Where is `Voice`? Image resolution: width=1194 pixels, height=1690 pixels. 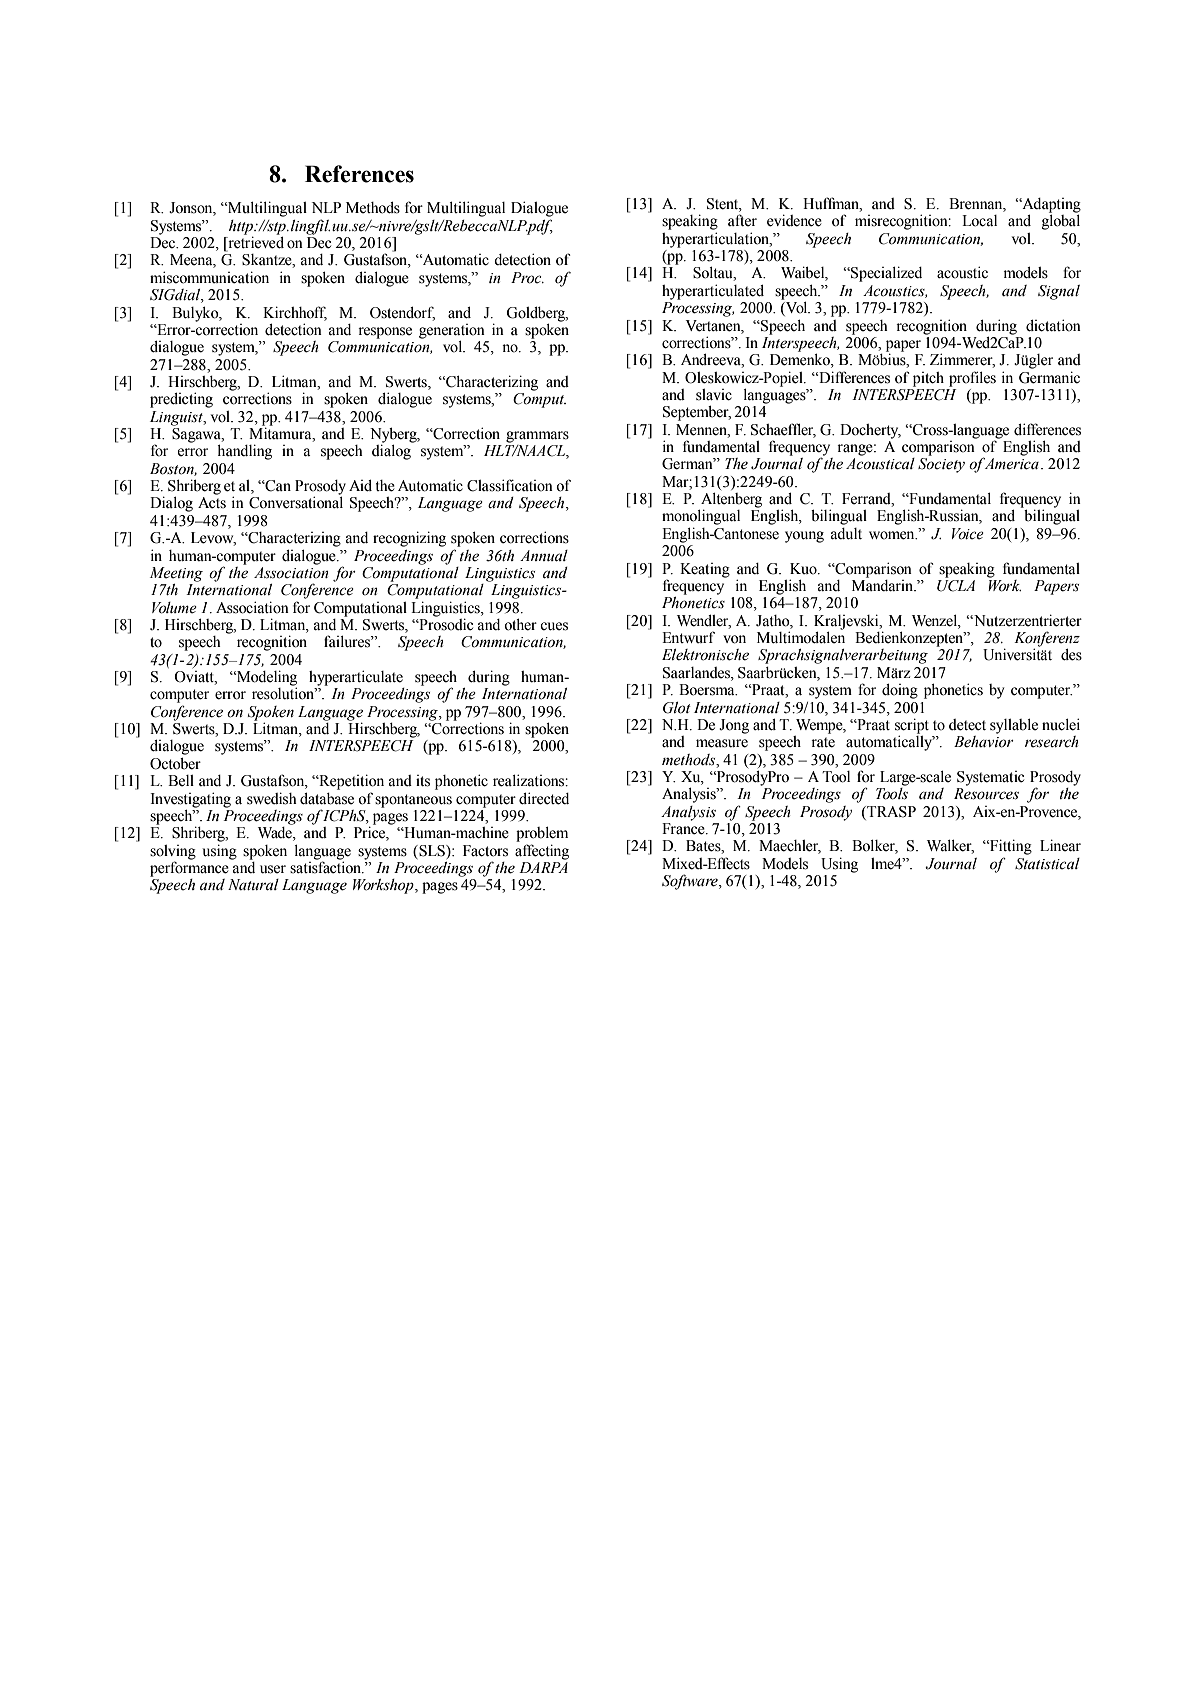
Voice is located at coordinates (968, 534).
